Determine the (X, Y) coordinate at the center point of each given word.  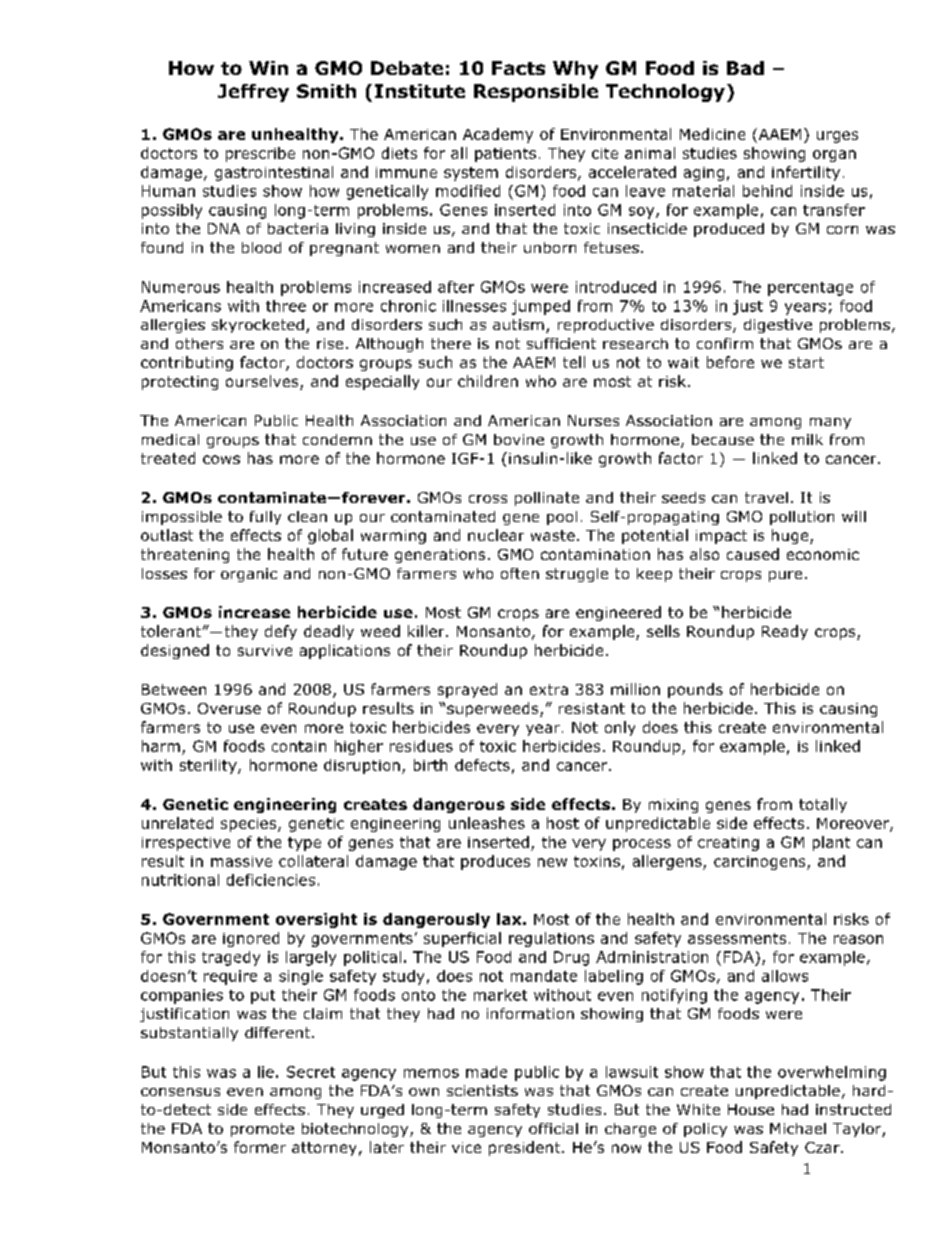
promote (262, 1130)
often (520, 573)
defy (281, 632)
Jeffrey (253, 93)
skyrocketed (258, 326)
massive (241, 861)
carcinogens (761, 863)
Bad (745, 68)
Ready (785, 632)
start (806, 362)
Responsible (536, 93)
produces (495, 862)
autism (518, 324)
